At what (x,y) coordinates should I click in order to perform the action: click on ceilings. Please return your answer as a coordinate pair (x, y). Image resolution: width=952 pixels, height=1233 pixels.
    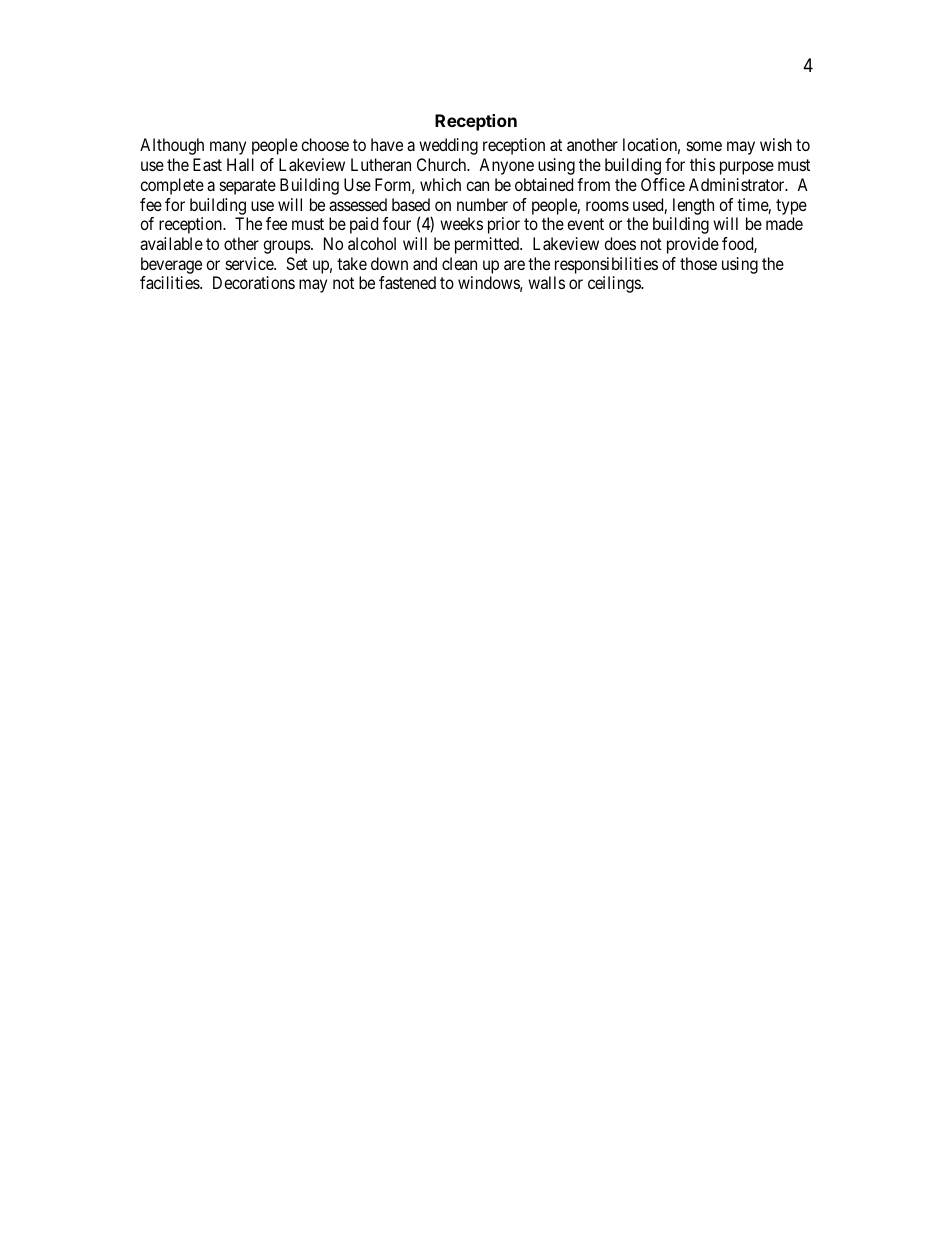
    Looking at the image, I should click on (615, 284).
